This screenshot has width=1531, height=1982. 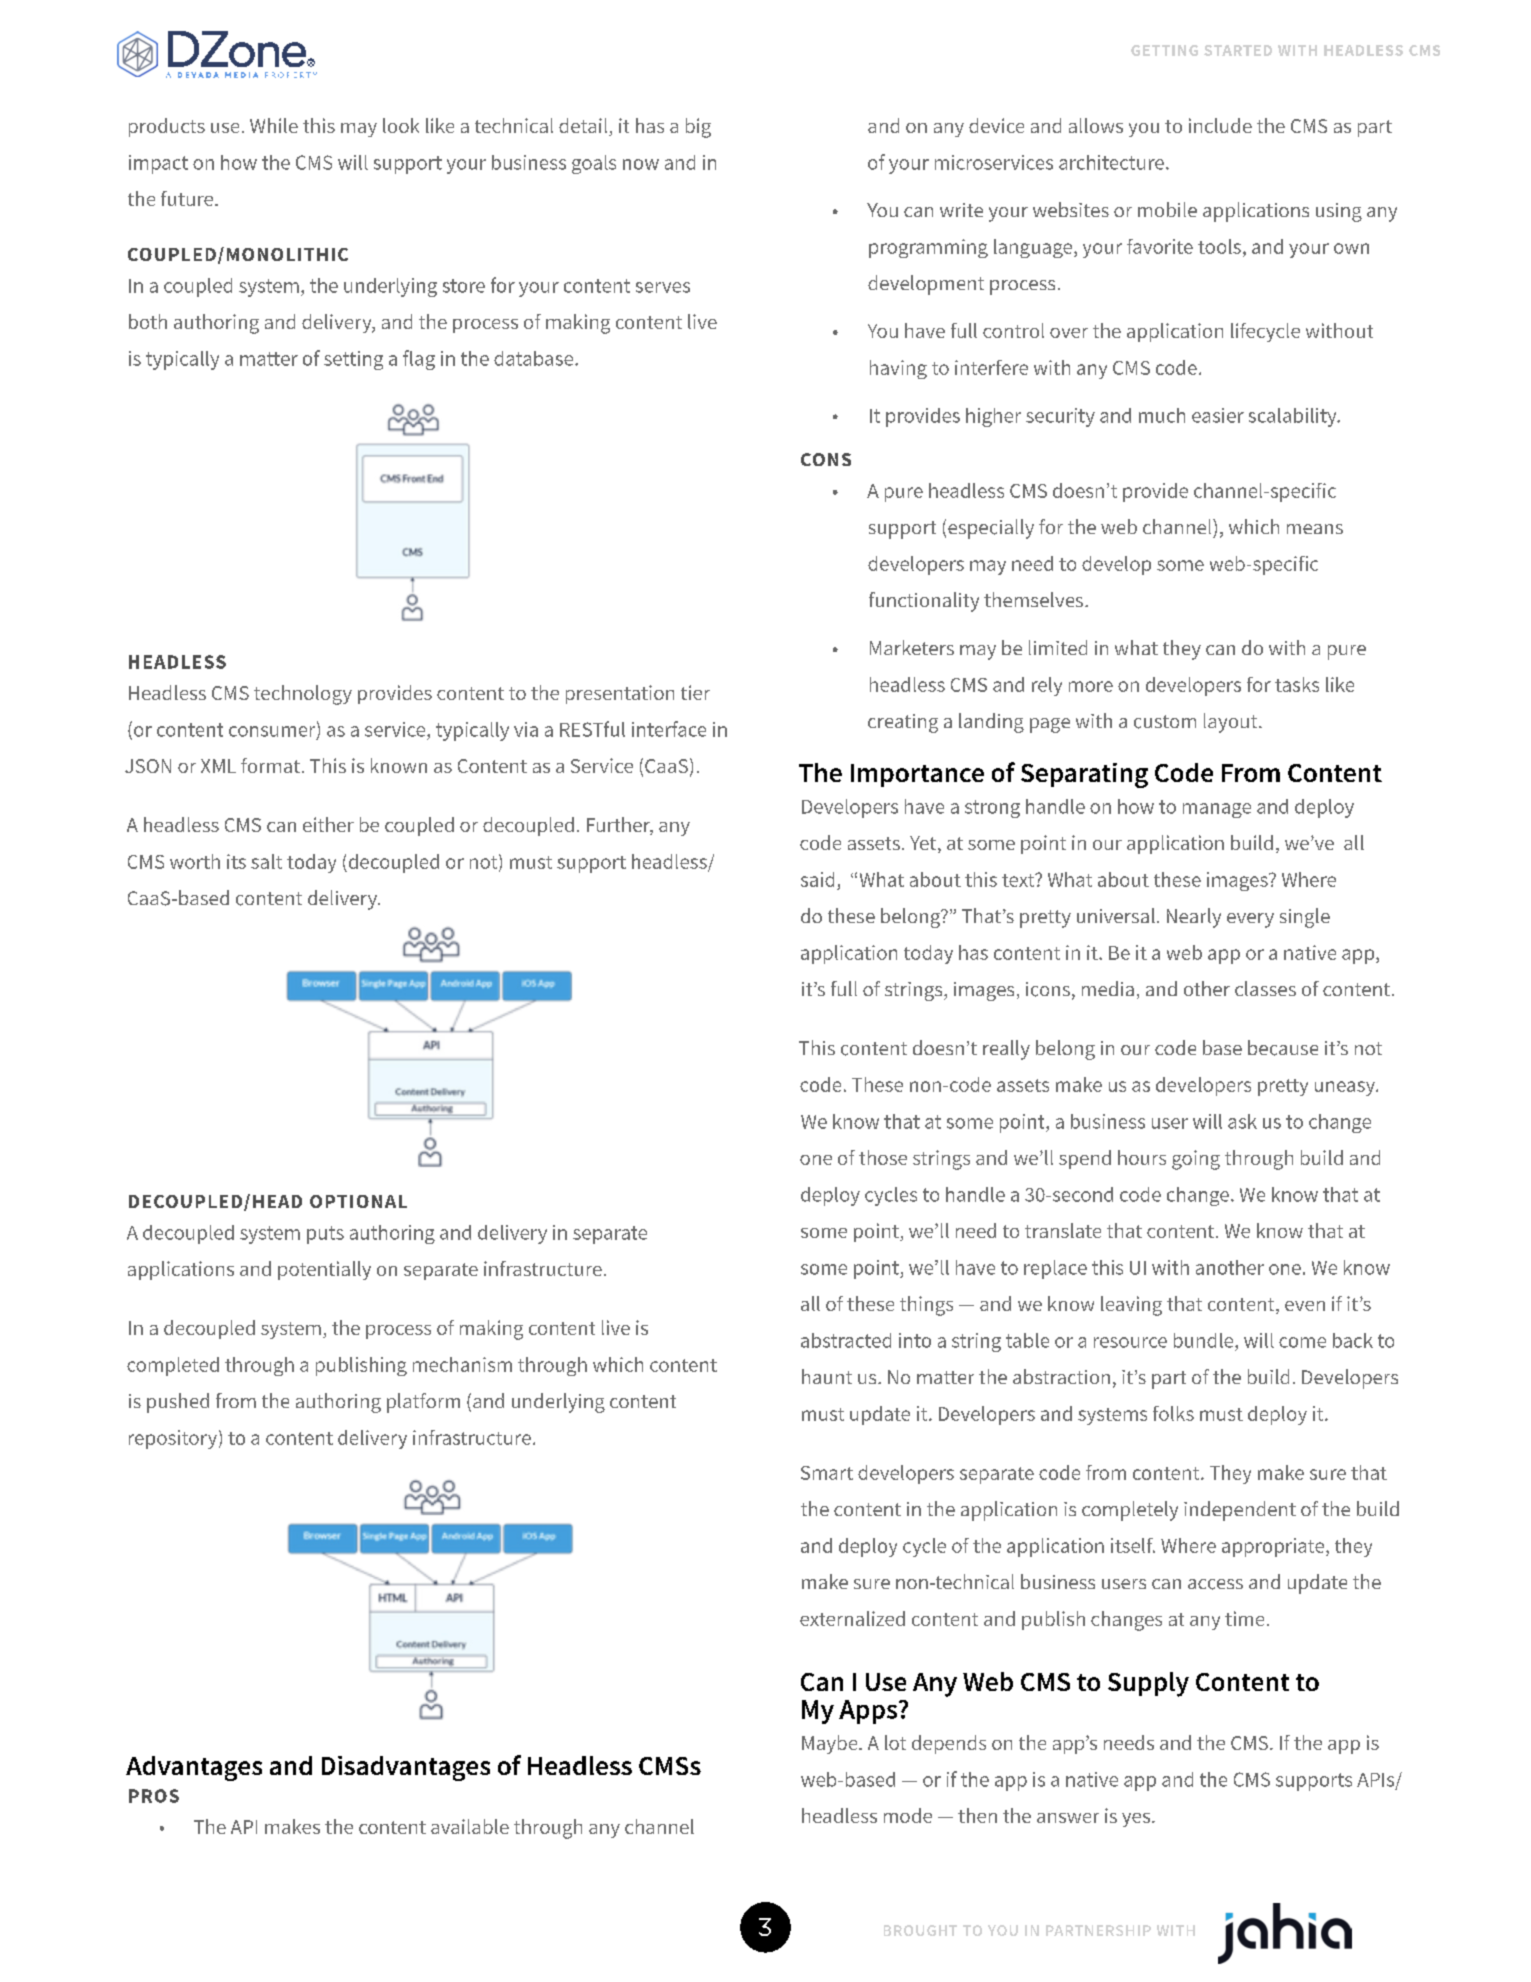 What do you see at coordinates (1240, 1511) in the screenshot?
I see `independent` at bounding box center [1240, 1511].
